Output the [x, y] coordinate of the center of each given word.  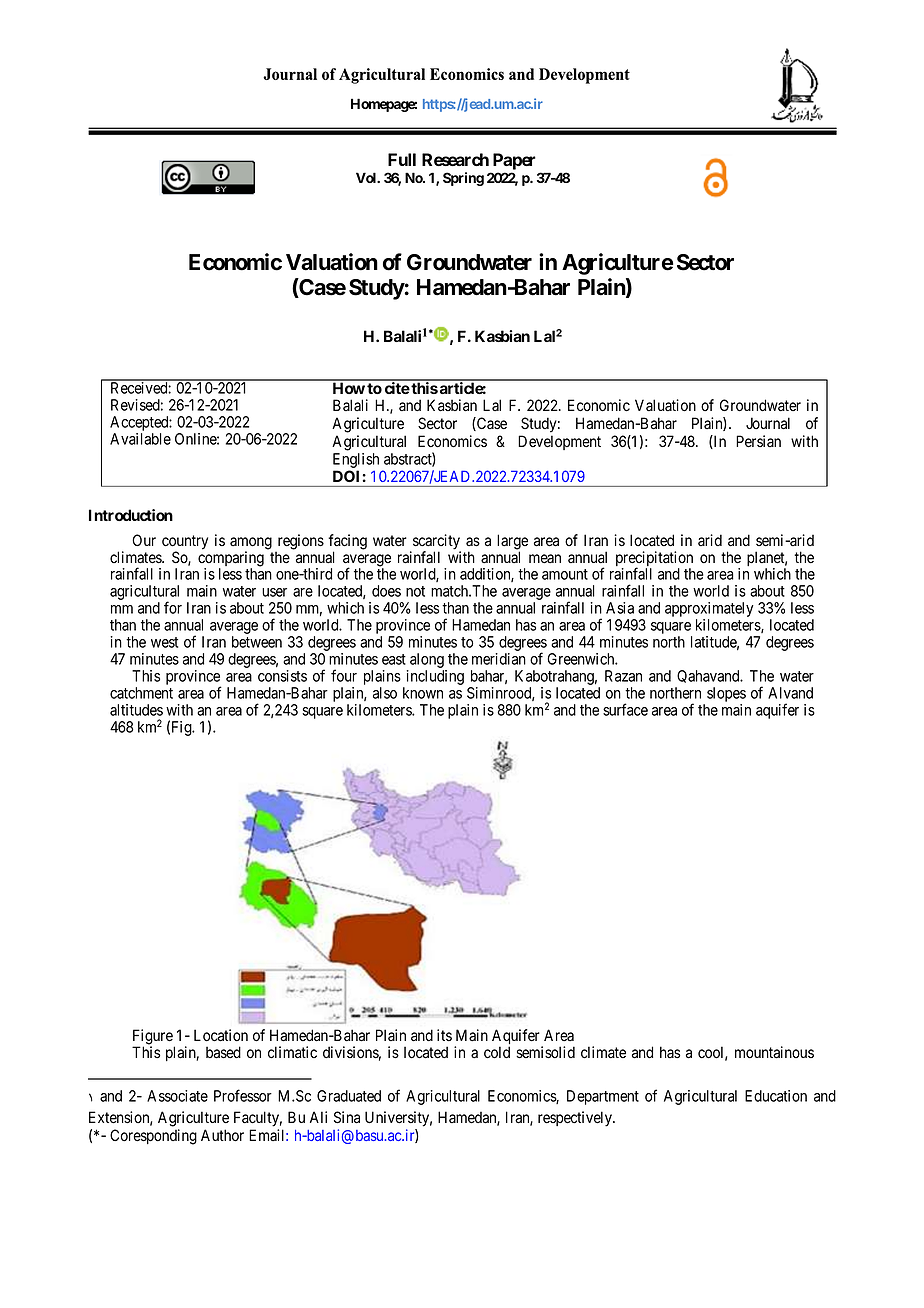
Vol [367, 177]
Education [776, 1096]
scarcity [436, 543]
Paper [514, 161]
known [423, 693]
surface [625, 709]
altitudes [136, 710]
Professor [243, 1095]
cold [497, 1052]
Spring [463, 179]
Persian [758, 441]
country [185, 543]
